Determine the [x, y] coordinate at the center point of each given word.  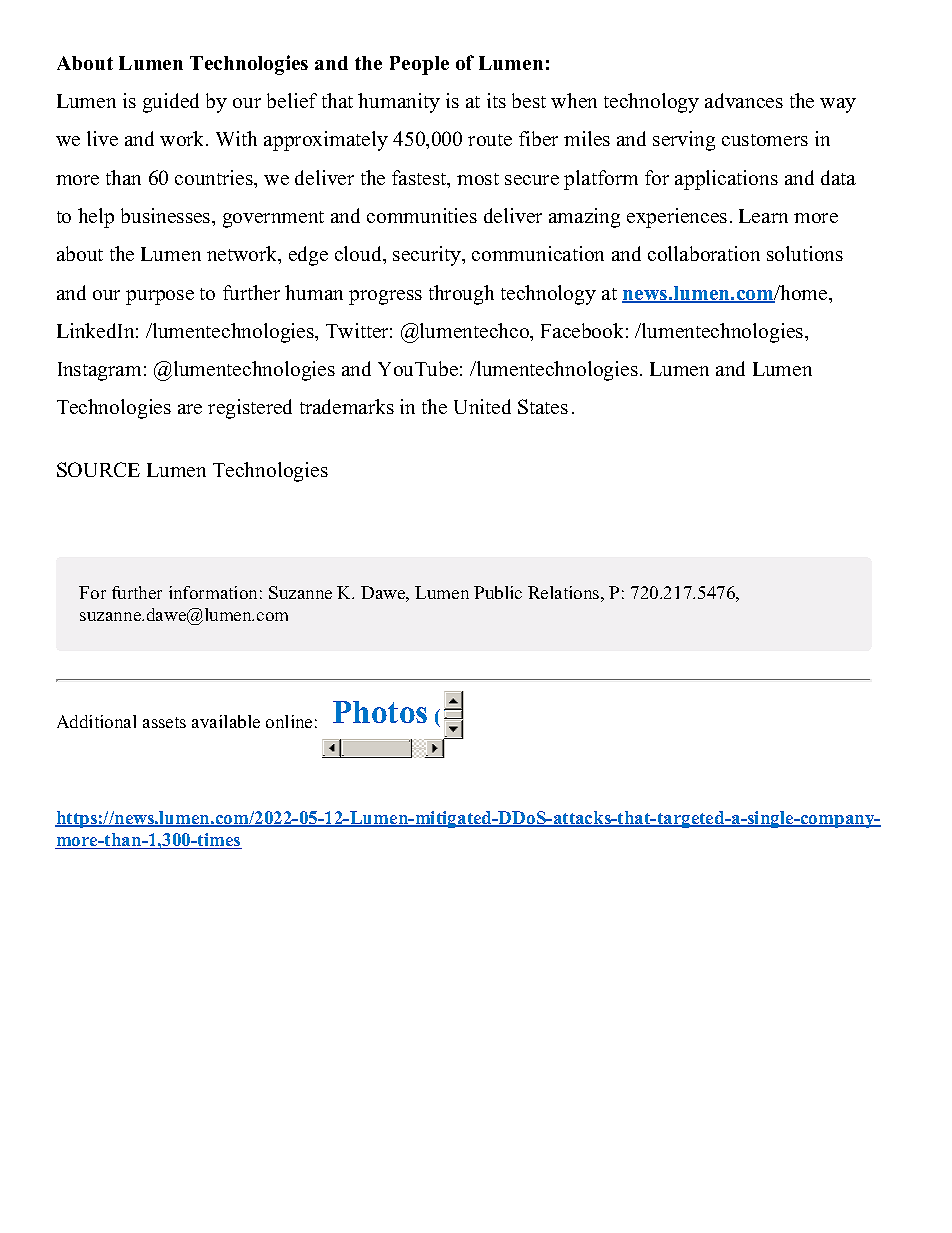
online [289, 721]
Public [498, 592]
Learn [763, 216]
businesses [167, 215]
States [543, 406]
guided [171, 103]
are [190, 409]
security [428, 256]
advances [744, 100]
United [482, 406]
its [496, 100]
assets [164, 722]
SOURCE [98, 469]
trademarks [347, 406]
